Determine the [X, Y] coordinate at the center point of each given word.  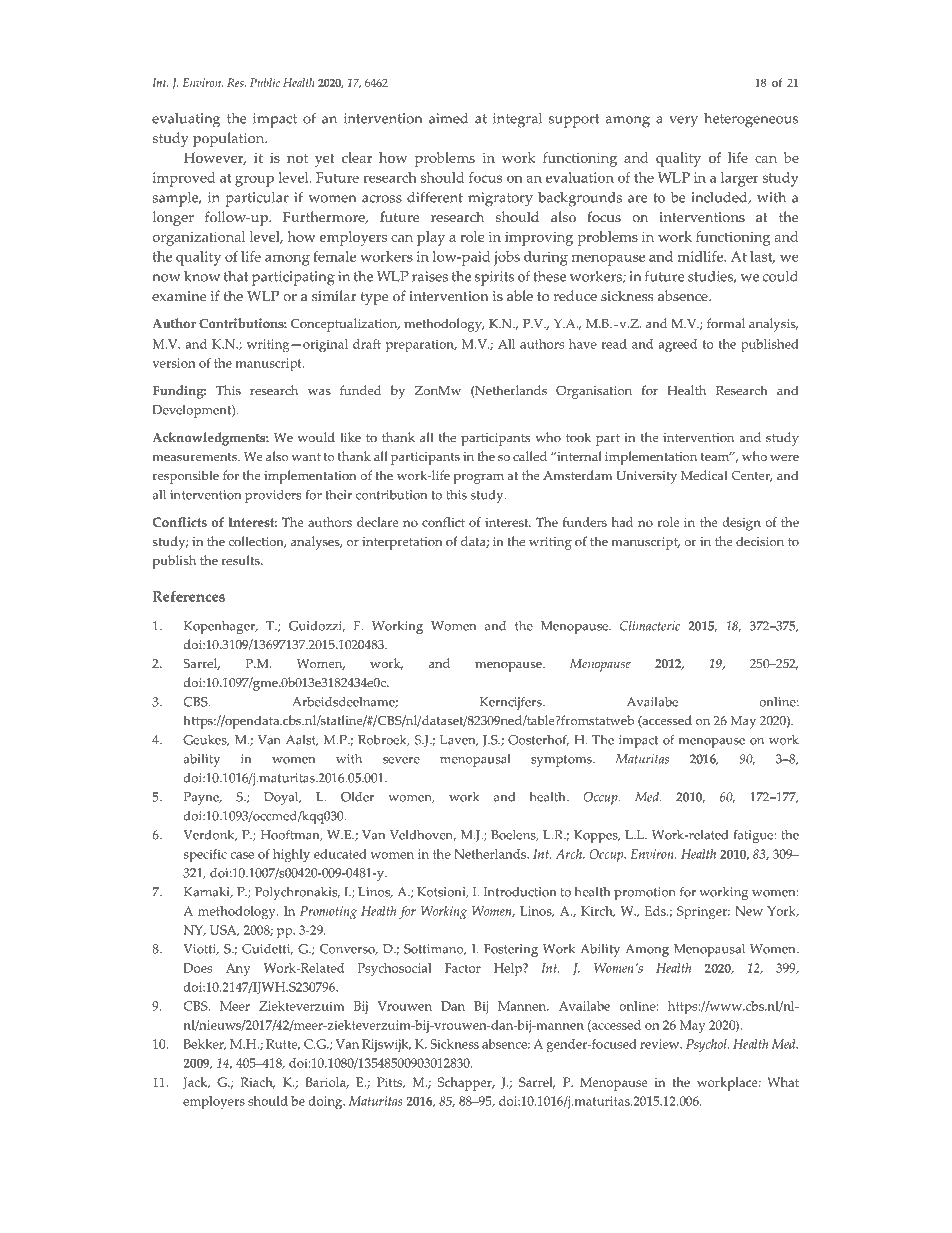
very [683, 122]
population [229, 139]
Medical [704, 475]
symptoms [562, 761]
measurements [195, 457]
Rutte [283, 1045]
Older [357, 797]
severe [401, 760]
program [478, 479]
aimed [448, 118]
